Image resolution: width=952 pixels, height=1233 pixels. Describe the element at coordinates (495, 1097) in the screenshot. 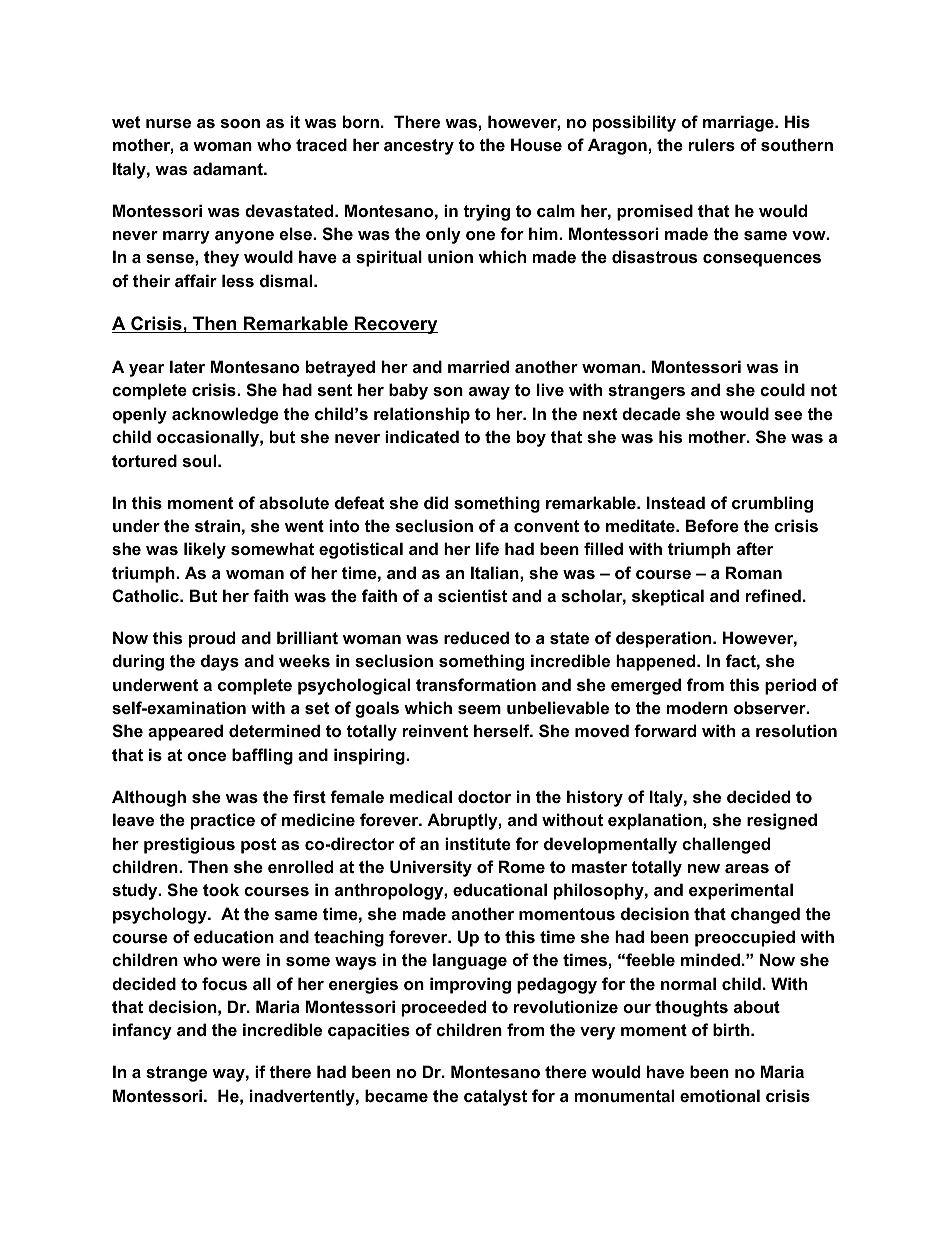

I see `catalyst` at that location.
